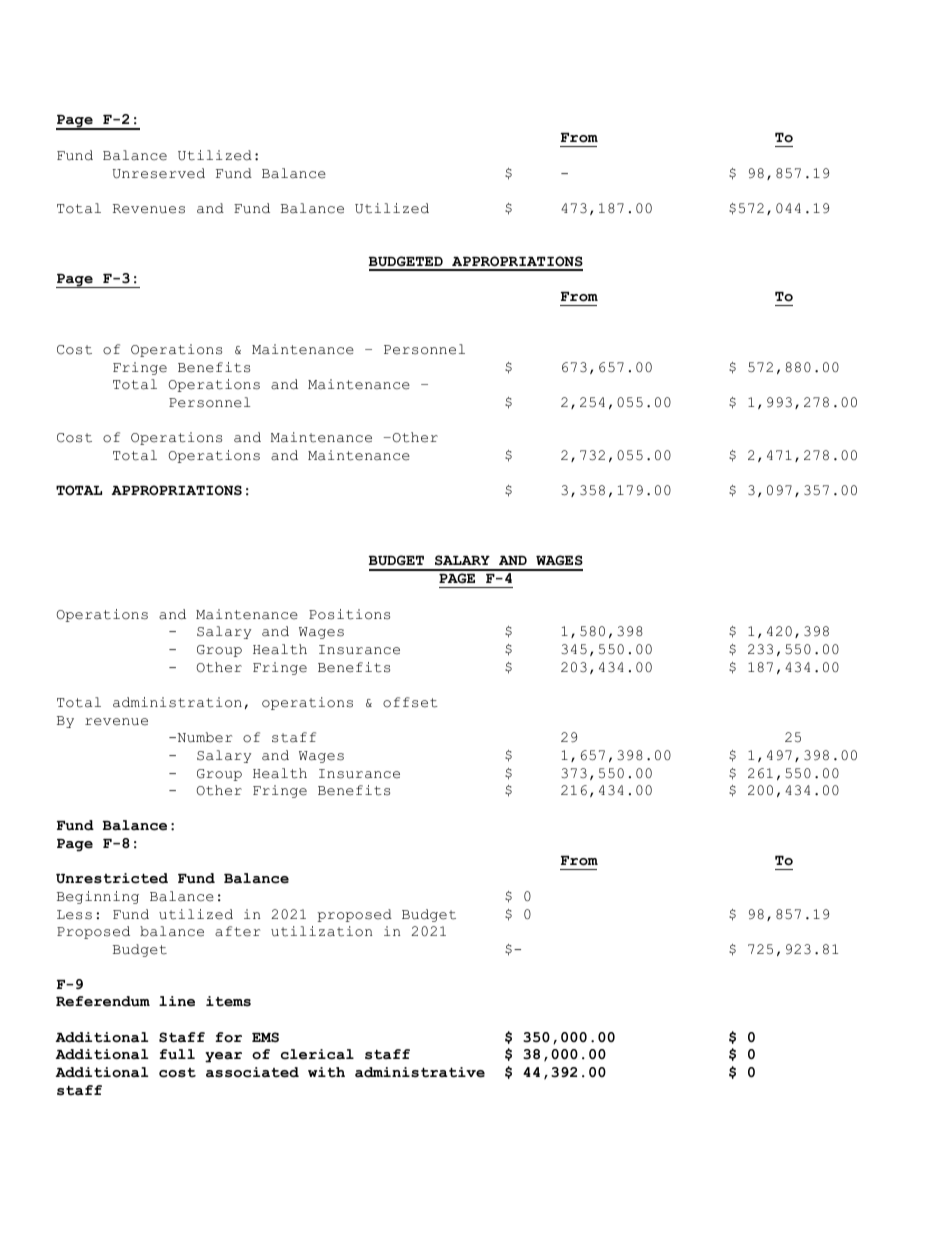  I want to click on for, so click(228, 1037).
